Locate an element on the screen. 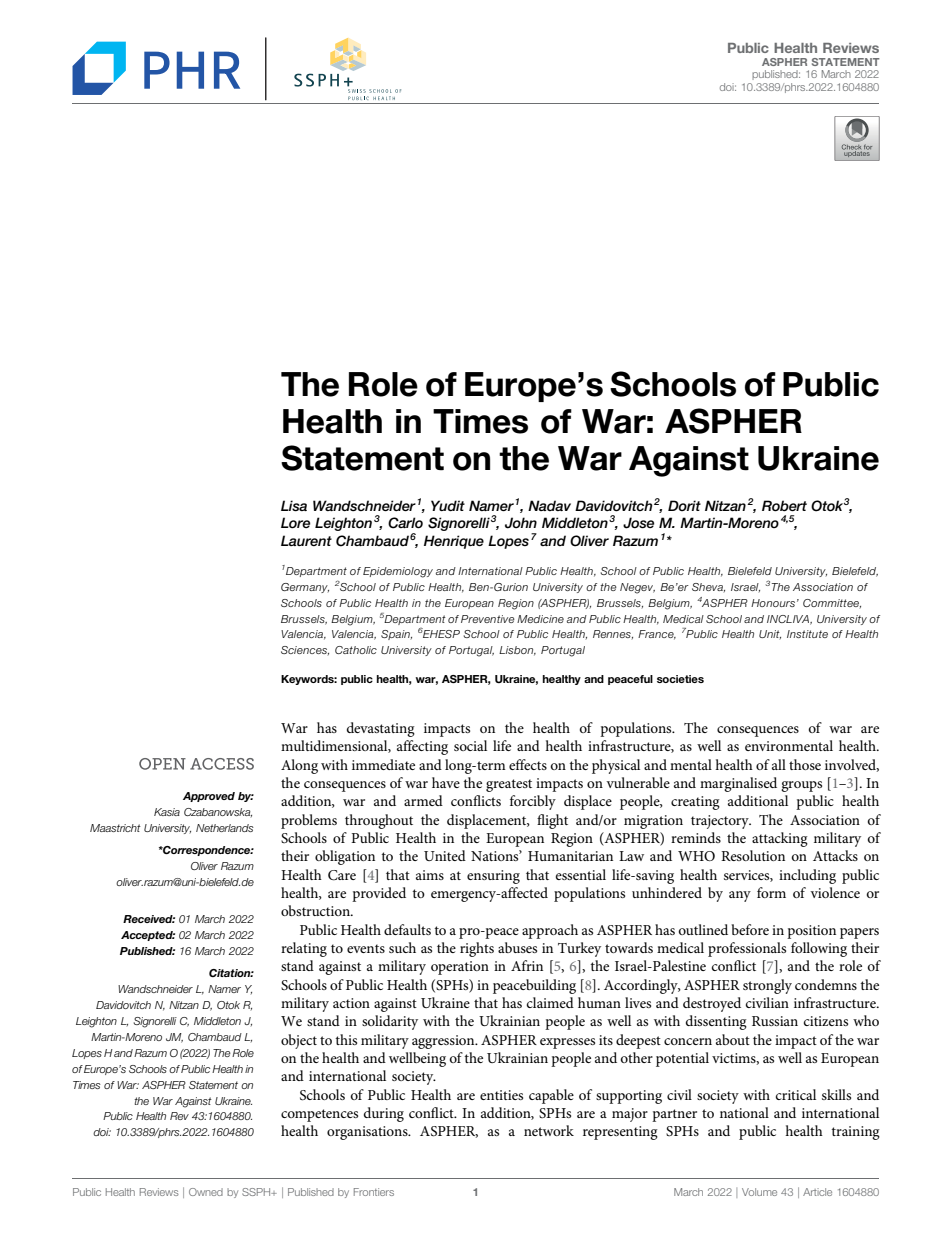 The height and width of the screenshot is (1247, 952). John is located at coordinates (521, 523).
